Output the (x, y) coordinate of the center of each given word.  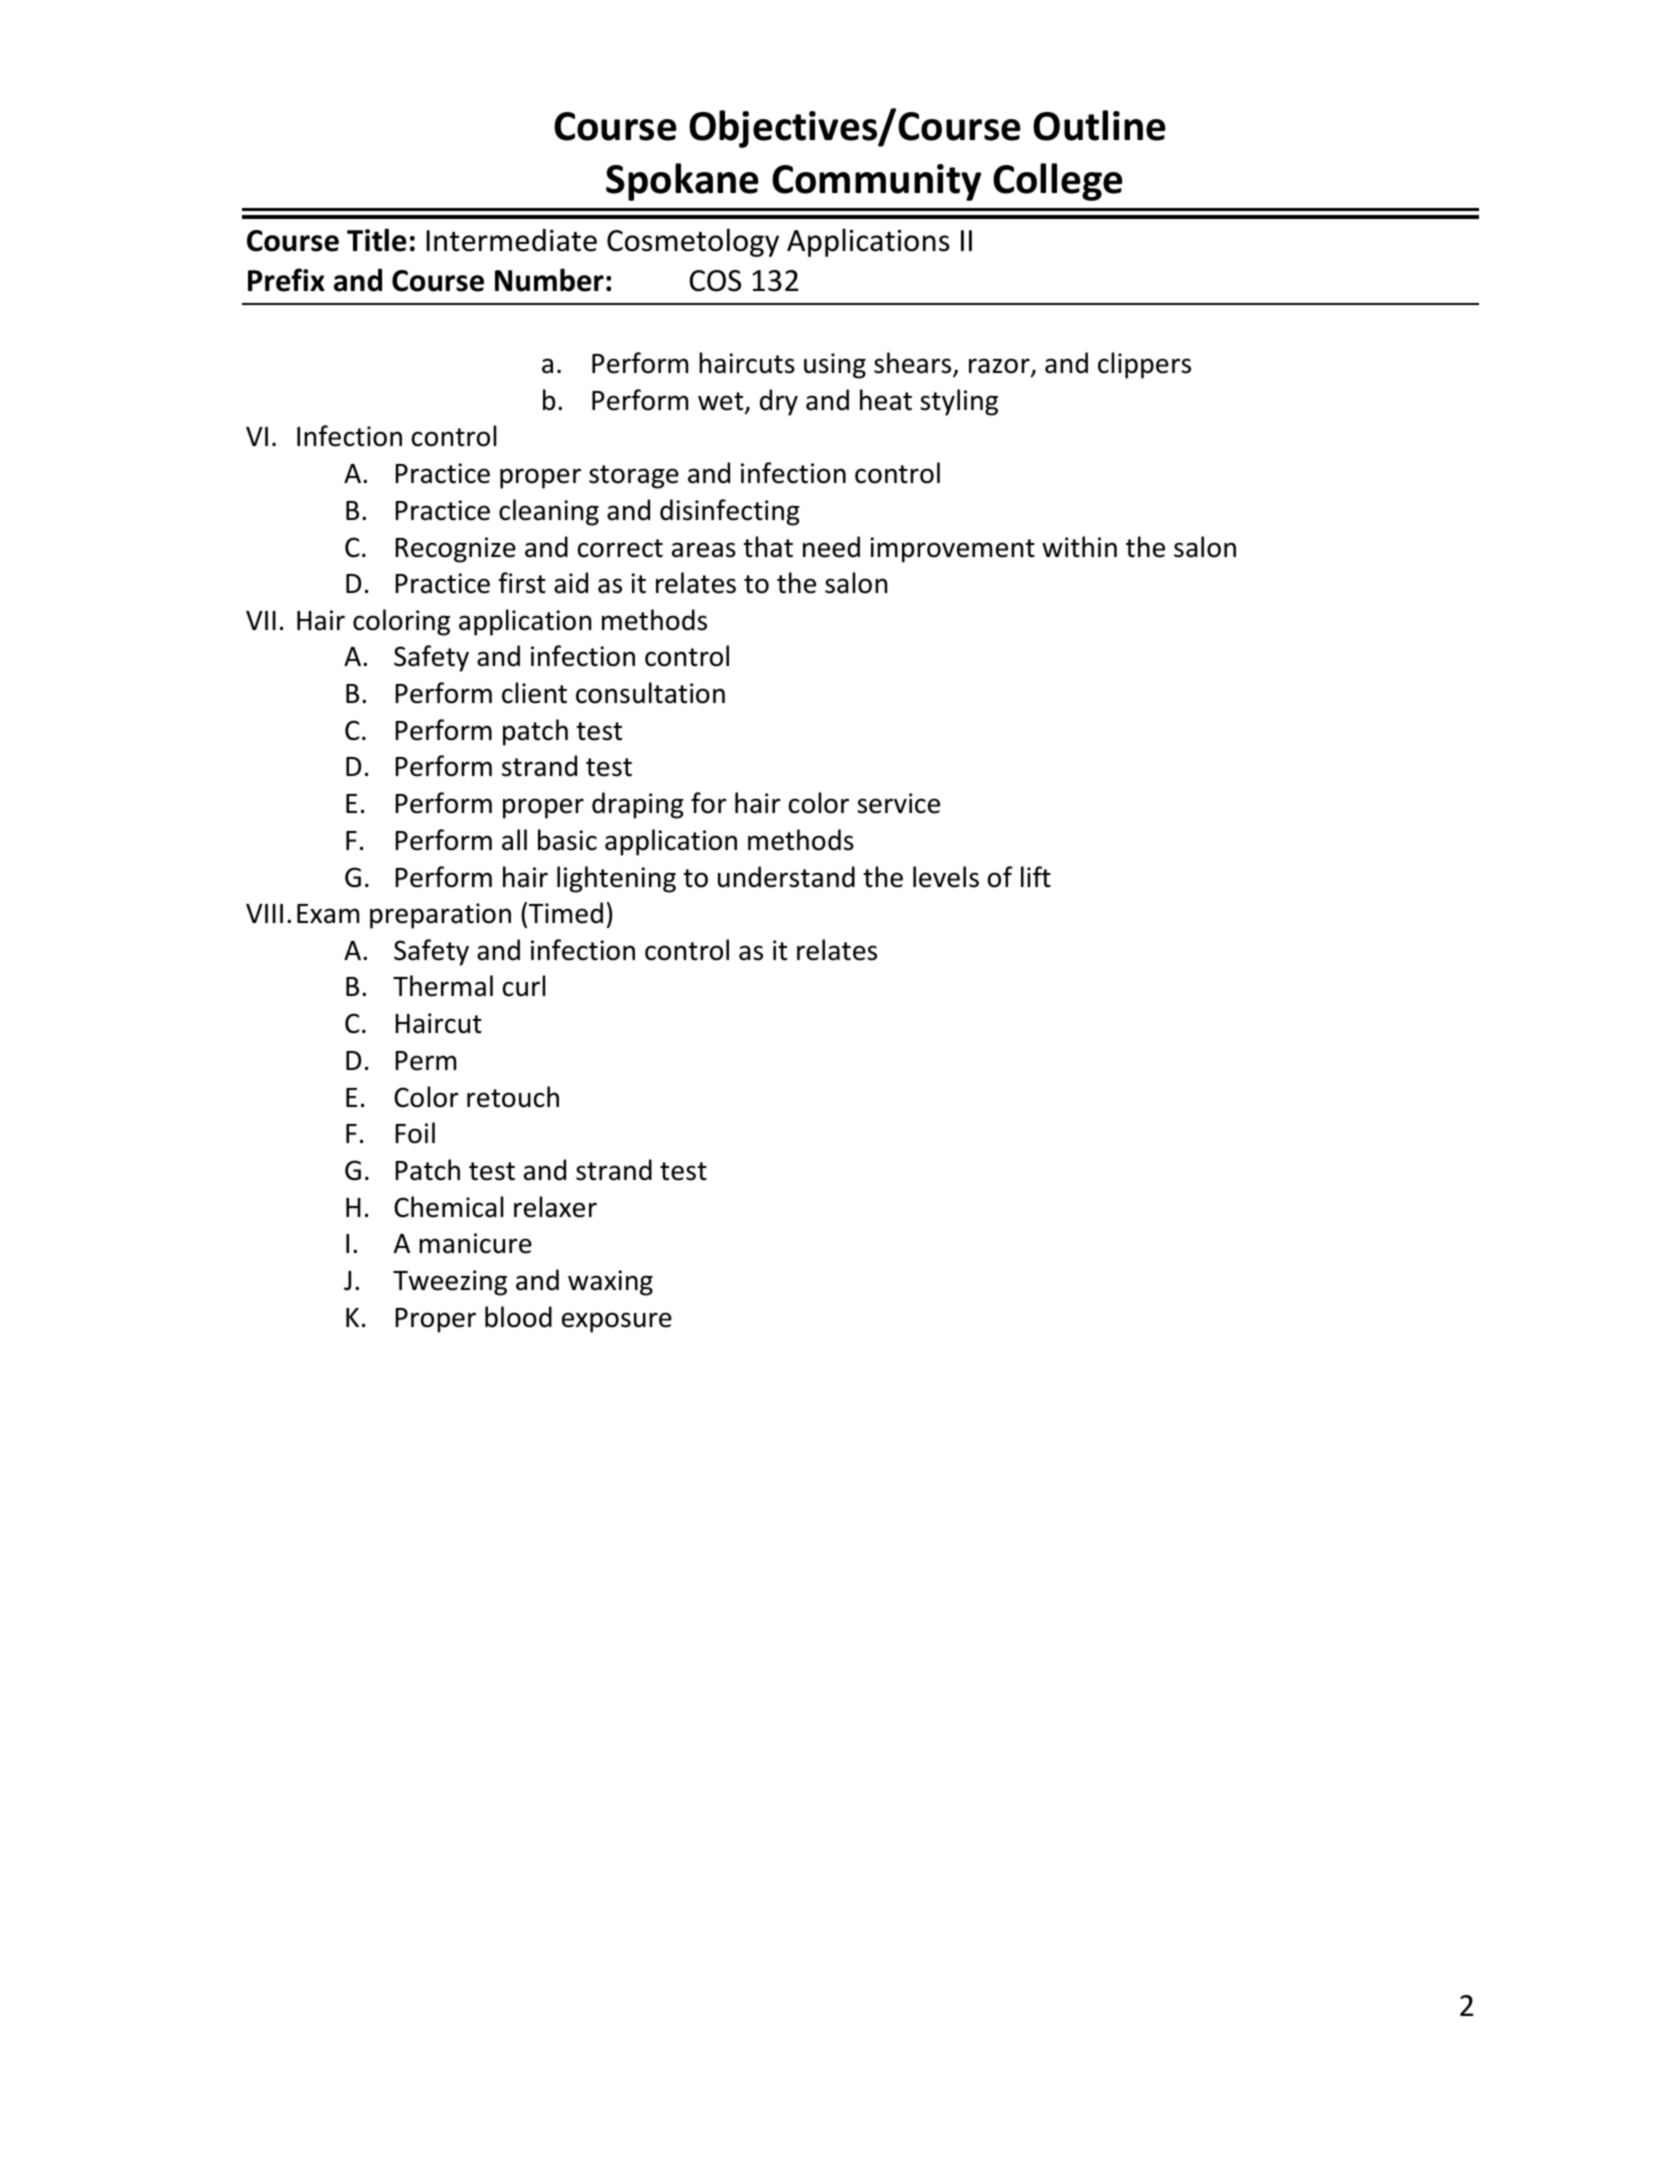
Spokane (682, 182)
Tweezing (450, 1283)
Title (377, 240)
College (1058, 182)
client (534, 693)
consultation (650, 693)
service (898, 803)
